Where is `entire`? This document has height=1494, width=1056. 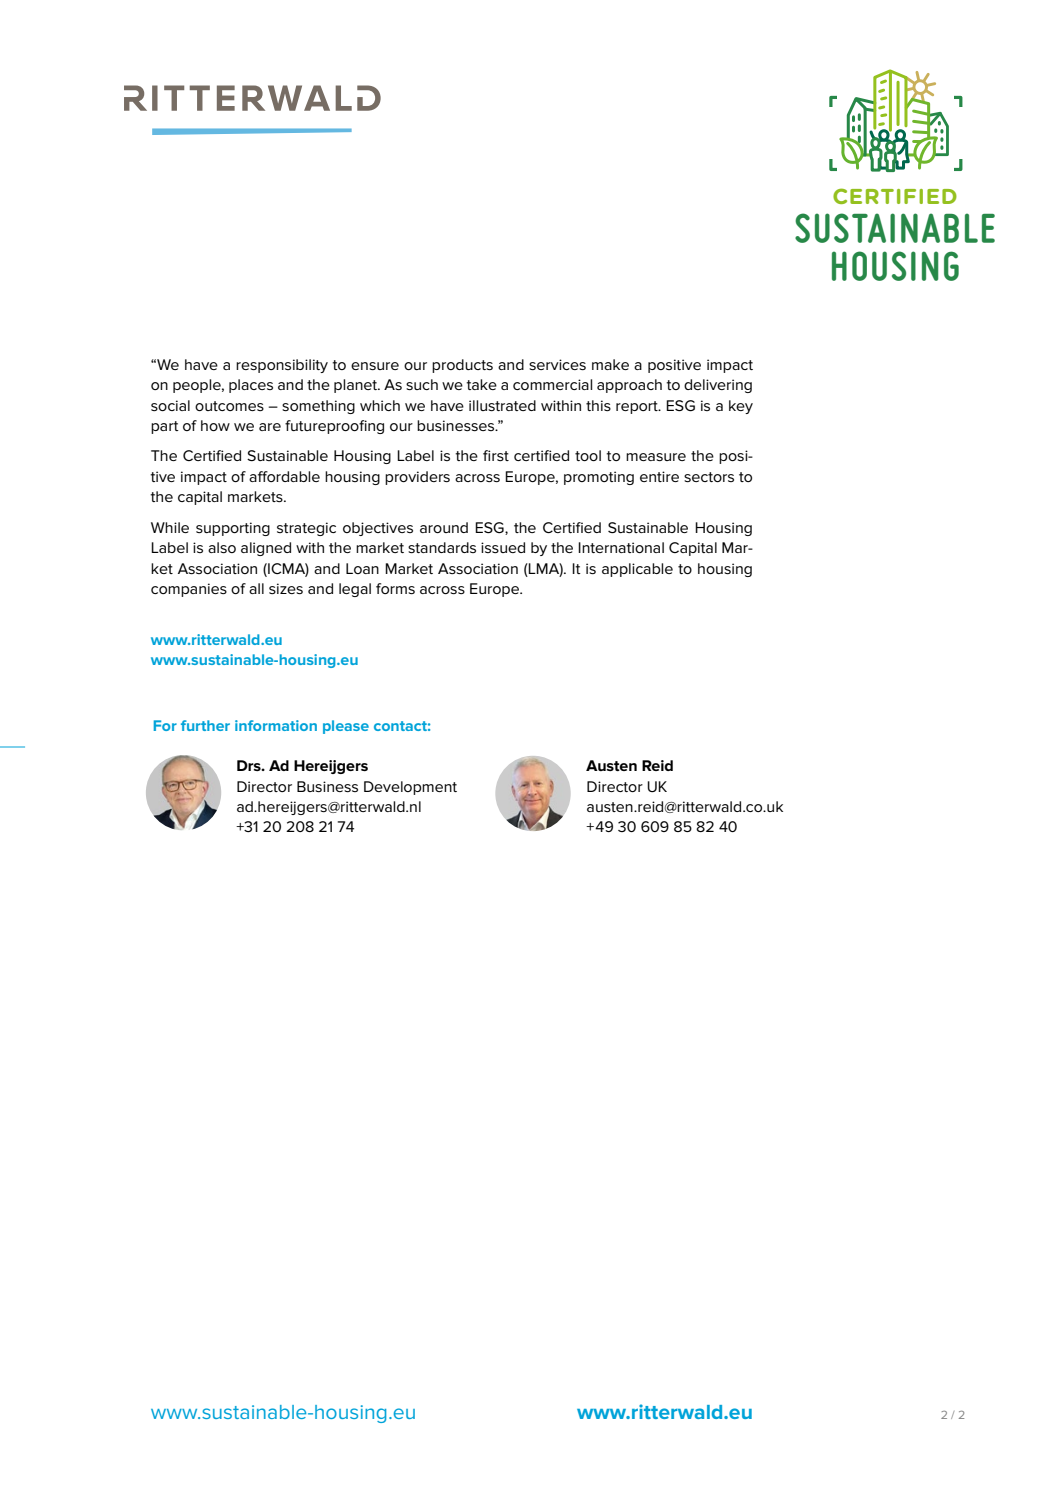
entire is located at coordinates (659, 476).
